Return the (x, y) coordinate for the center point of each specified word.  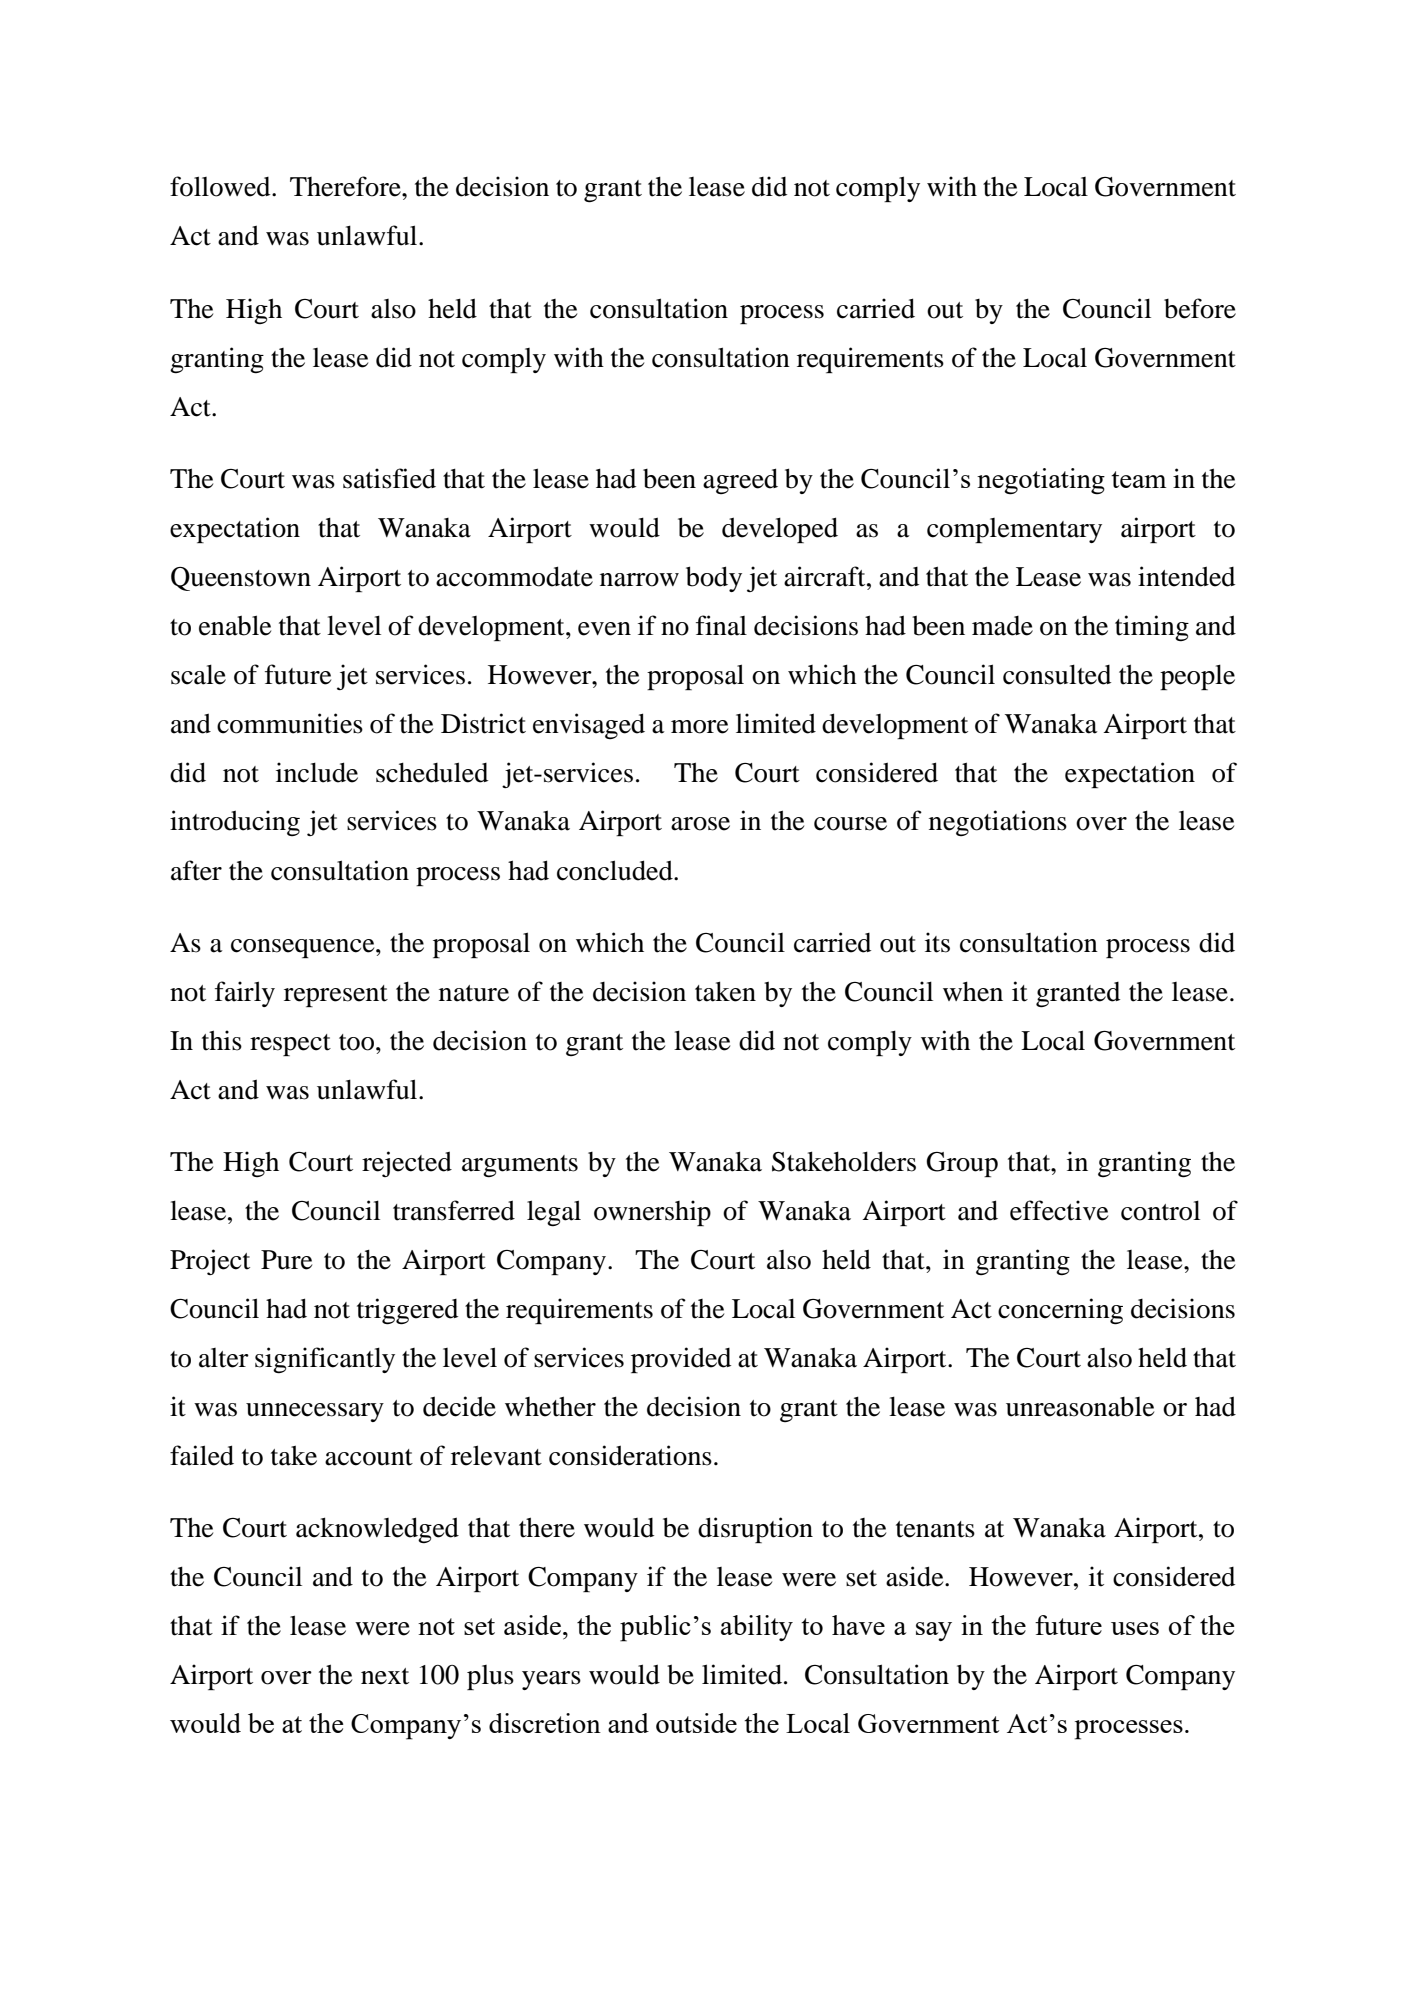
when (973, 992)
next (385, 1676)
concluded (616, 870)
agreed (740, 481)
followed (221, 186)
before (1200, 308)
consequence (304, 948)
